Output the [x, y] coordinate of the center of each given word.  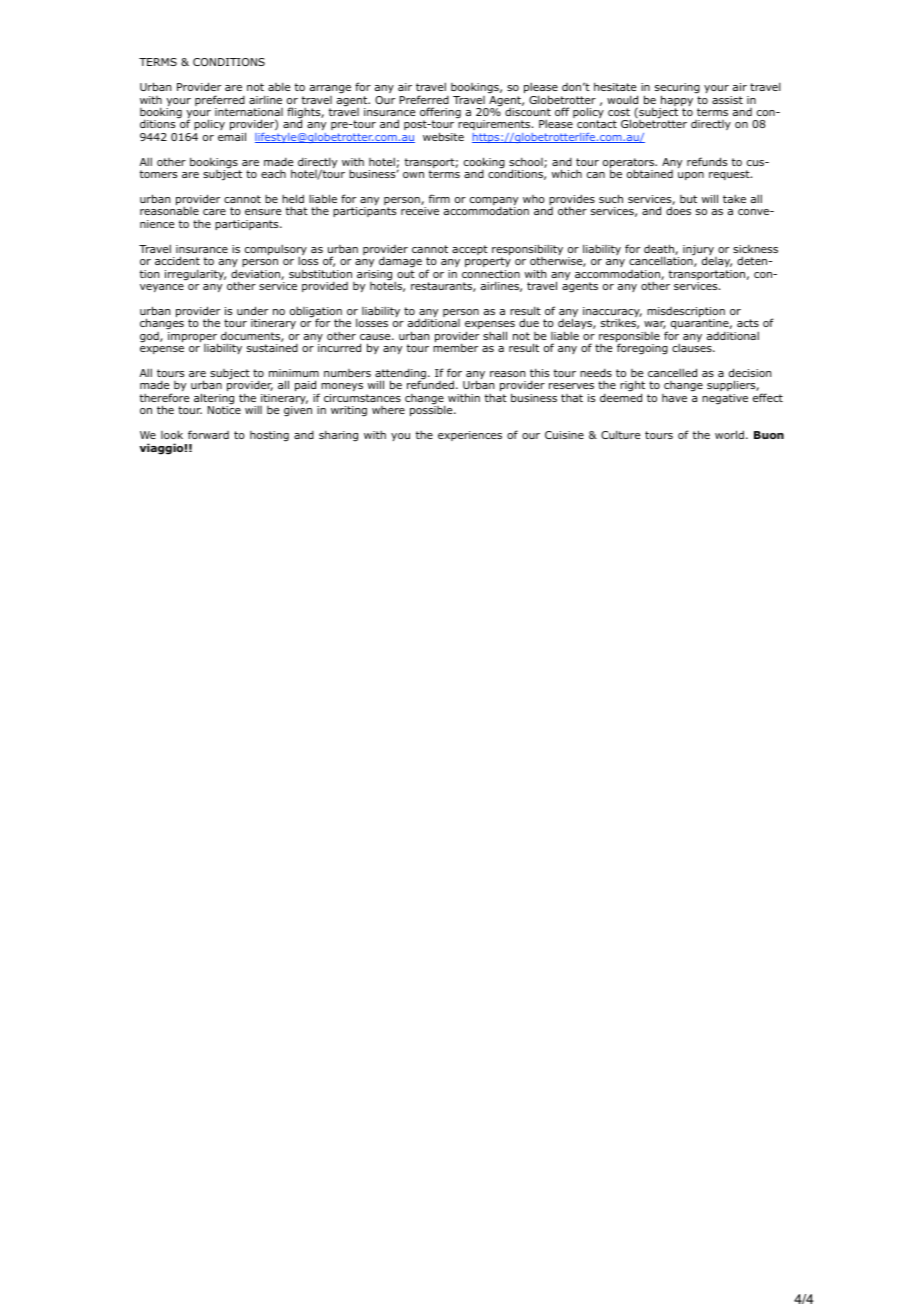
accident [177, 260]
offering [440, 114]
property [488, 262]
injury [699, 251]
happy [676, 102]
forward [208, 434]
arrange [330, 89]
